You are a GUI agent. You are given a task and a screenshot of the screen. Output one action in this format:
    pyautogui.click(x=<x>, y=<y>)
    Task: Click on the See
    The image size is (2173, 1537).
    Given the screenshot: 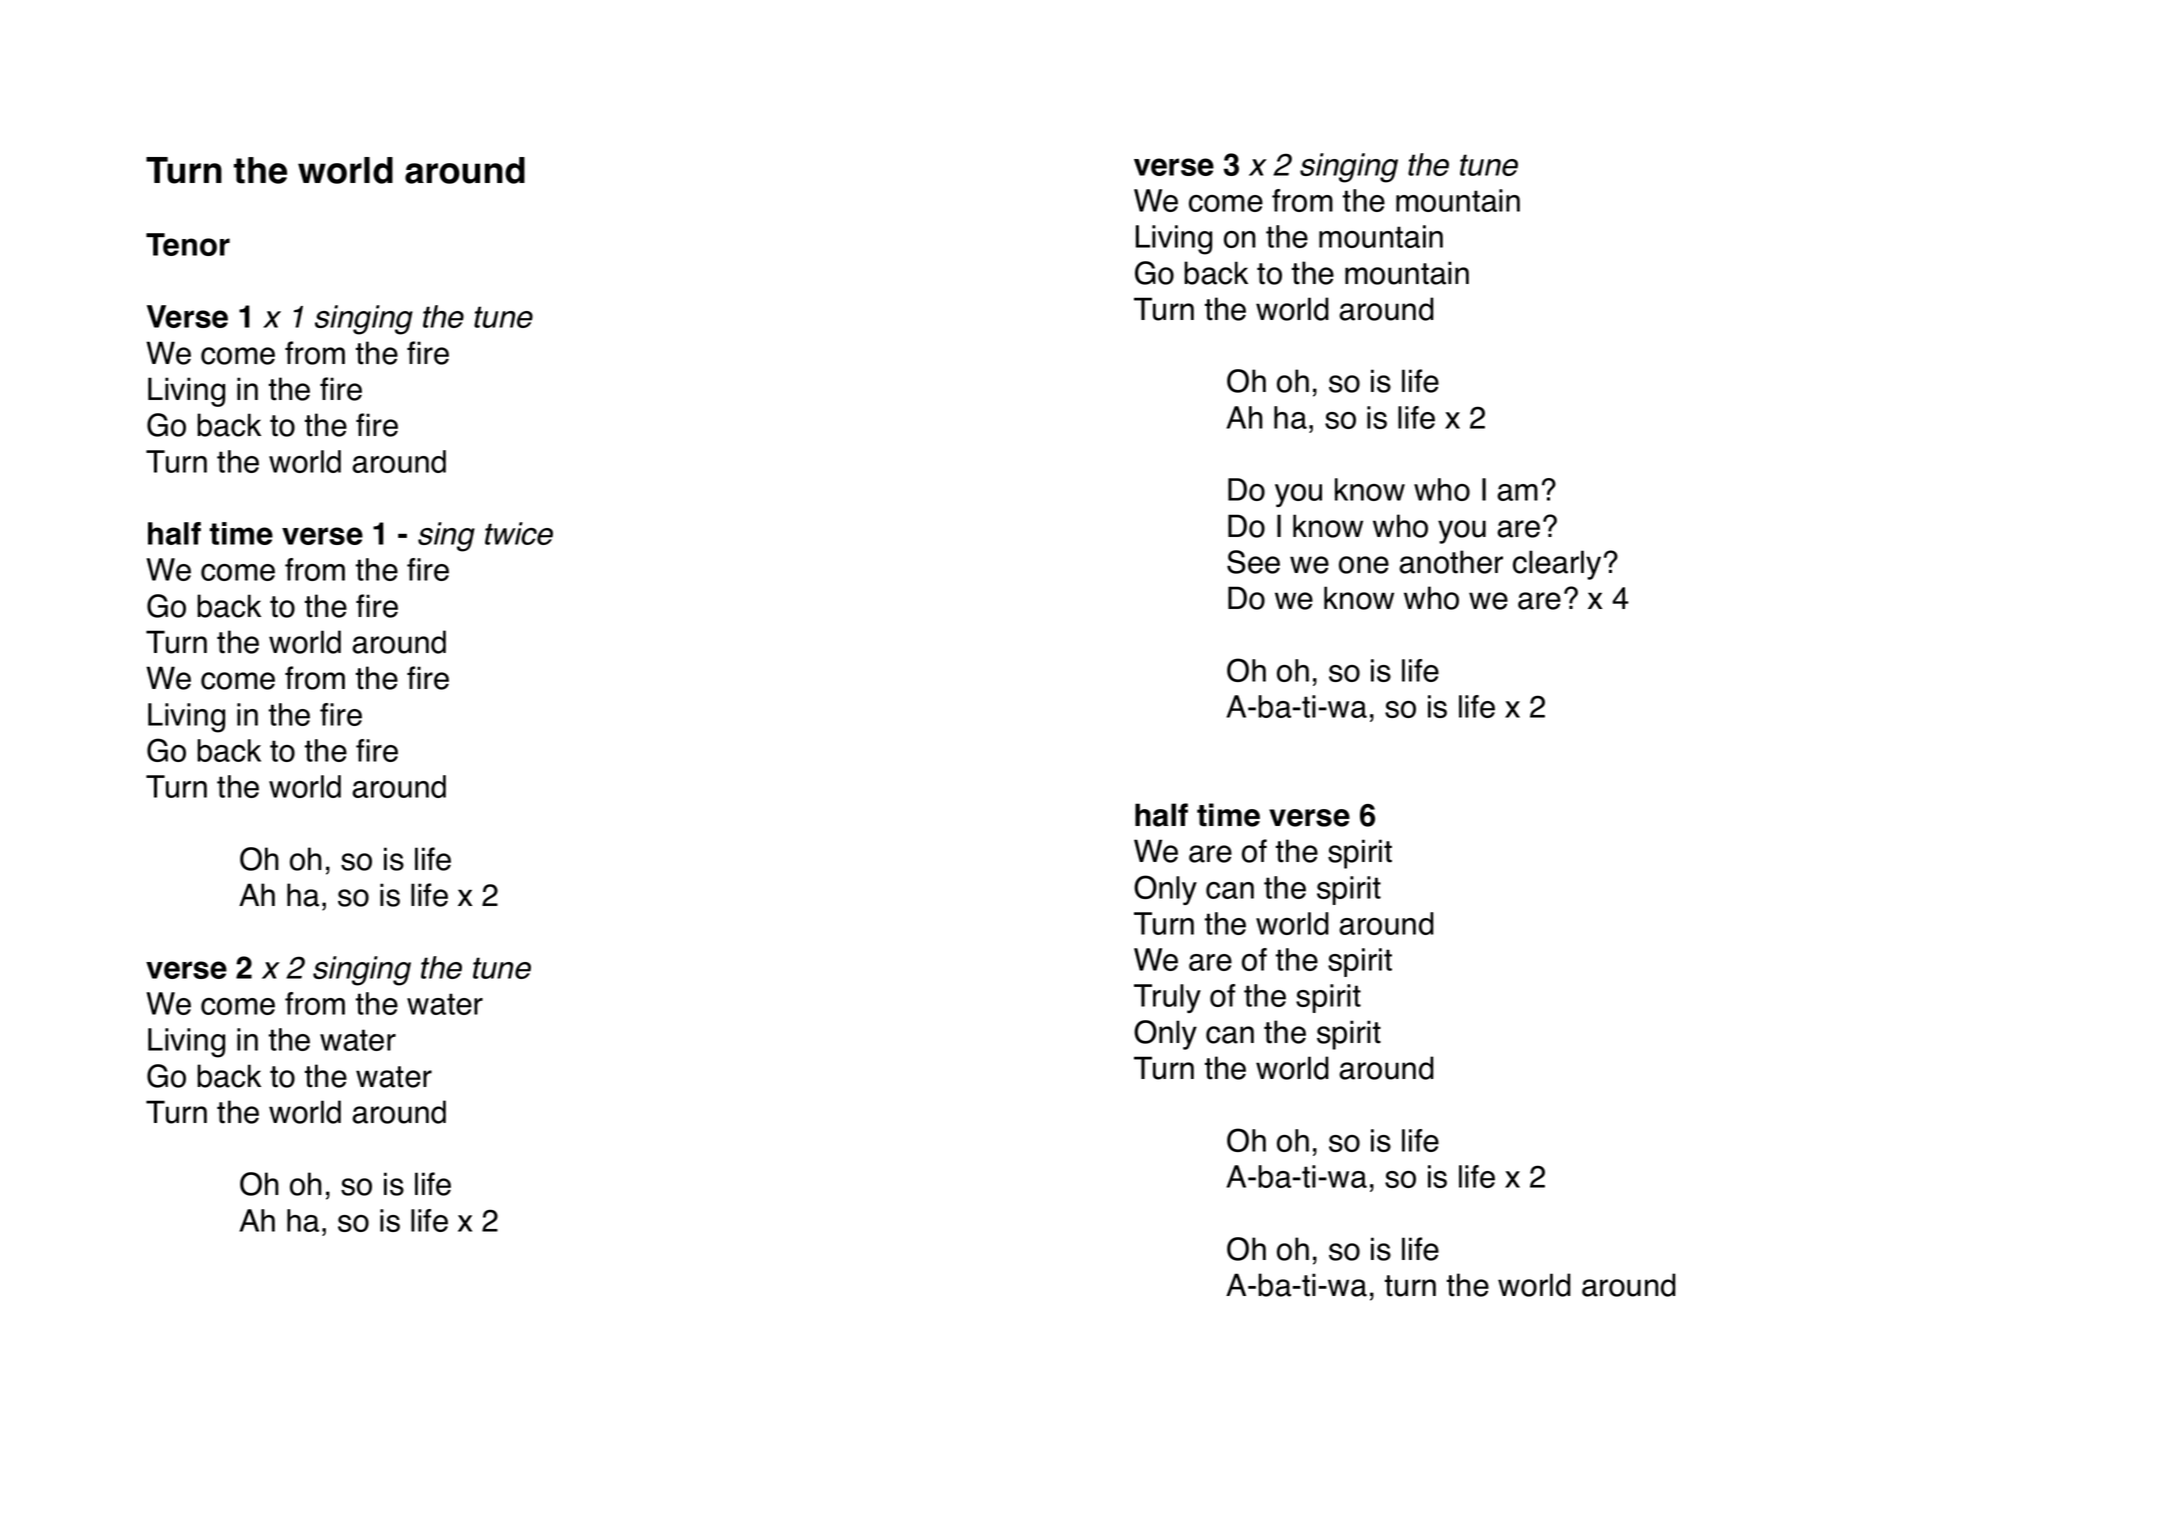 What is the action you would take?
    pyautogui.click(x=1253, y=562)
